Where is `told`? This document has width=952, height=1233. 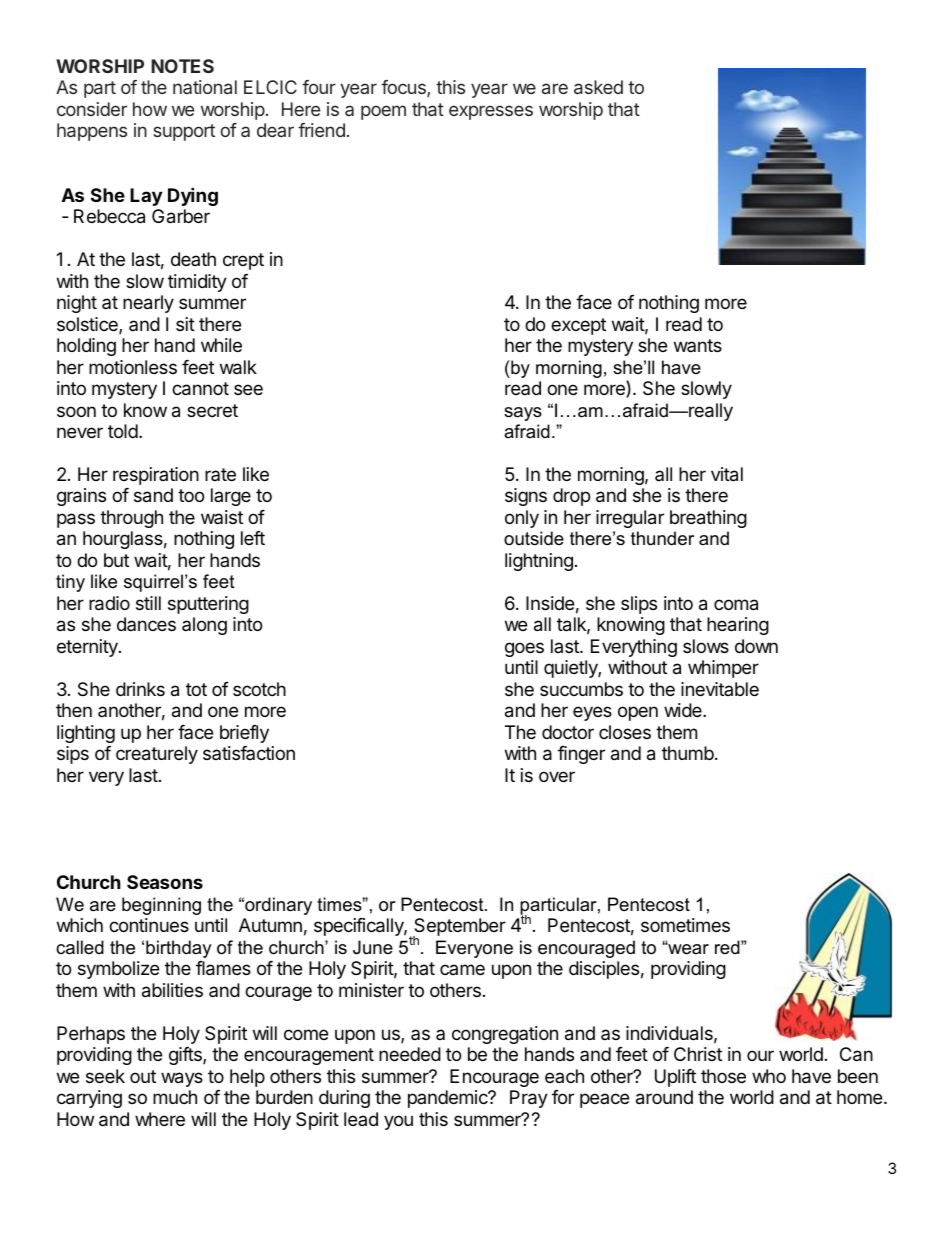 told is located at coordinates (123, 431).
